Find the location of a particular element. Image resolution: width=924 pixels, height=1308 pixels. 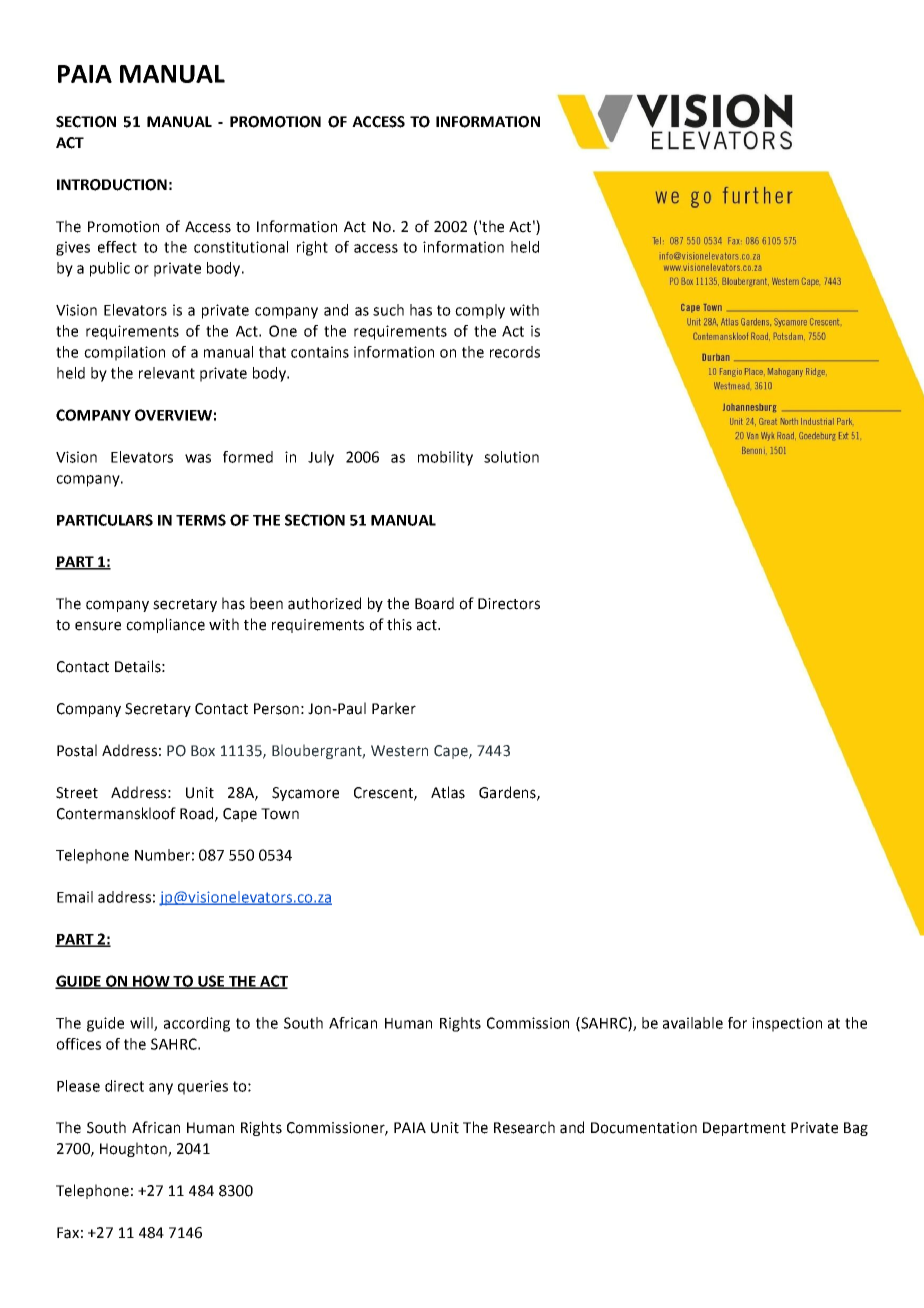

effect is located at coordinates (117, 247).
